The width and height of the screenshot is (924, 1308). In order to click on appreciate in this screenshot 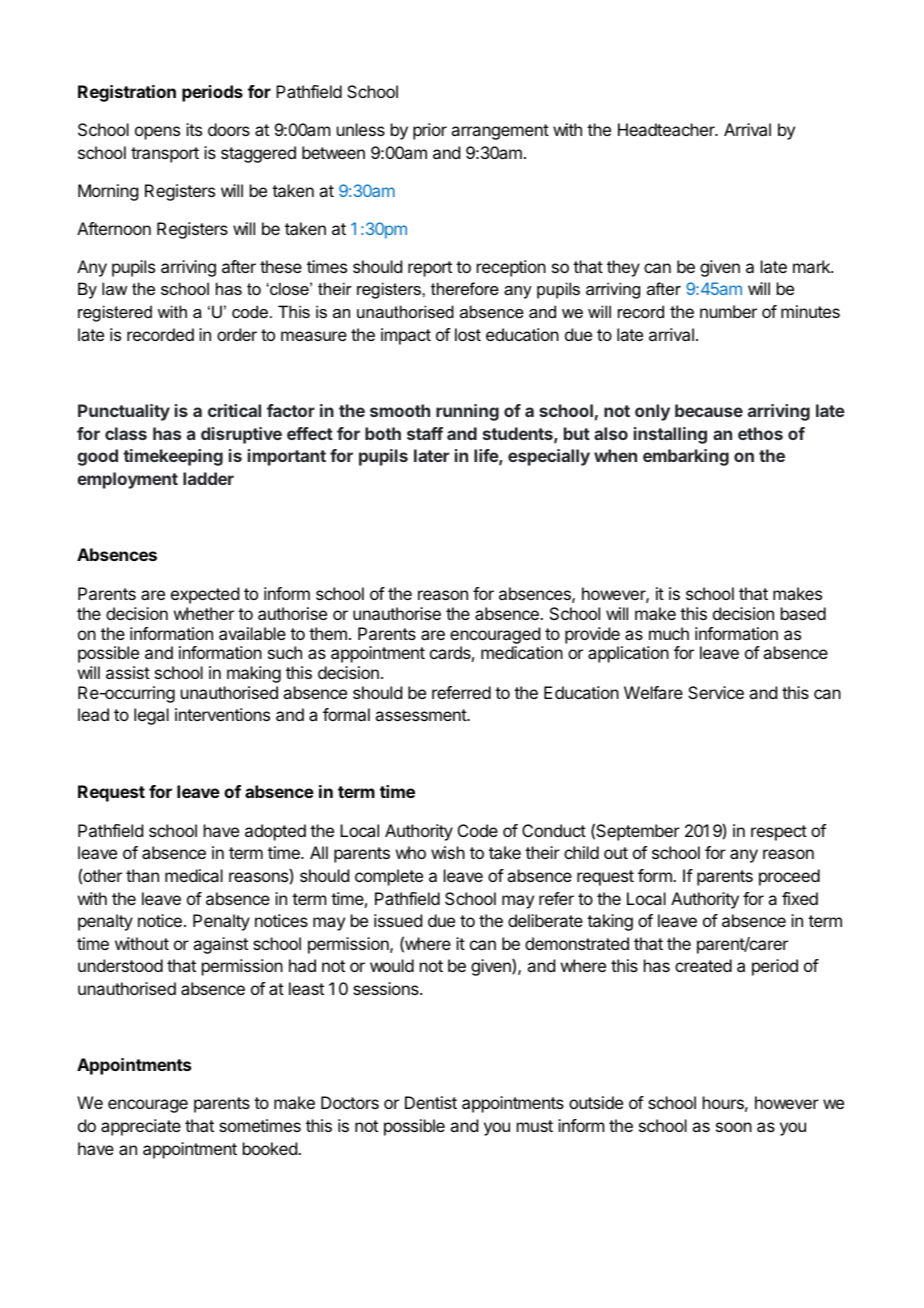, I will do `click(141, 1127)`.
